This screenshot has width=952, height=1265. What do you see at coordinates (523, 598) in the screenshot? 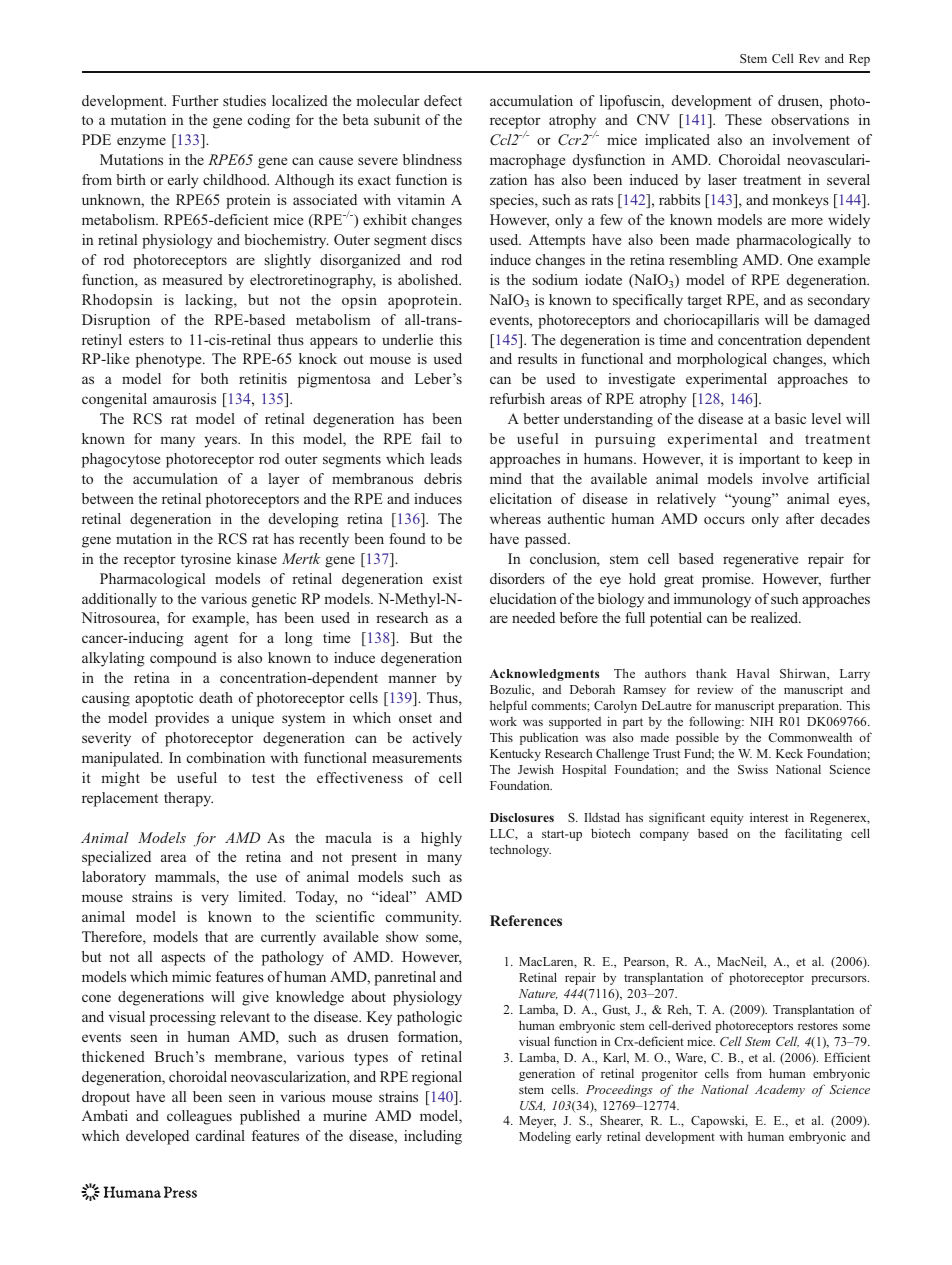
I see `elucidation` at bounding box center [523, 598].
